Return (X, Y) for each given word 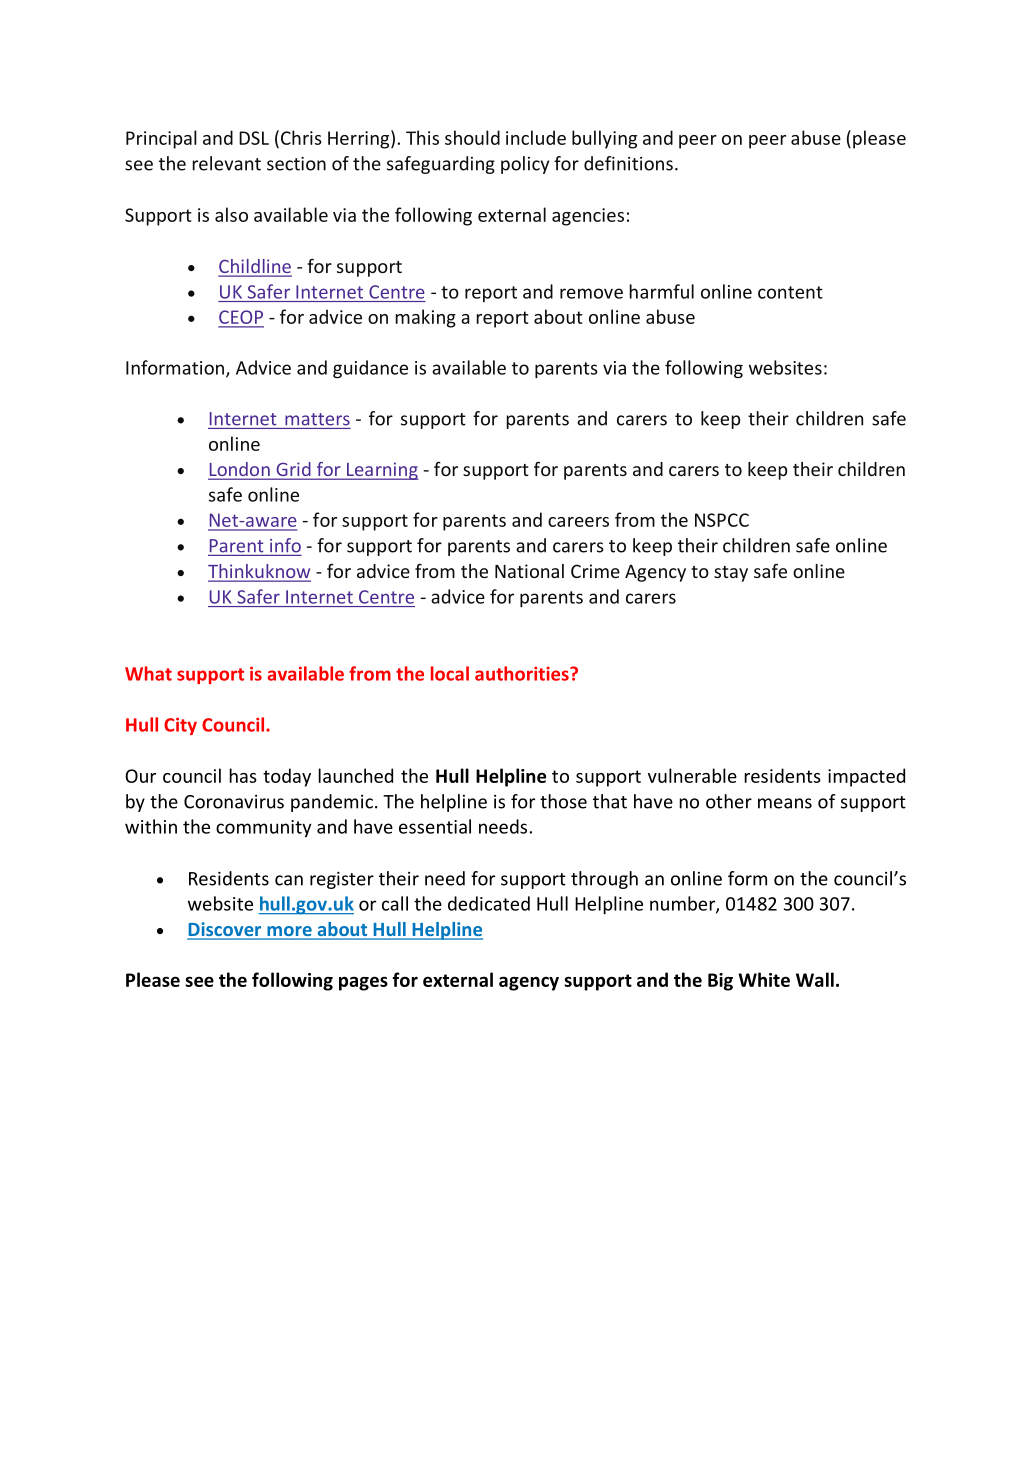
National (529, 571)
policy (525, 165)
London (240, 470)
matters (317, 419)
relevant (226, 163)
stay (731, 574)
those (563, 801)
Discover (225, 930)
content (790, 292)
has (243, 775)
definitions (628, 163)
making (425, 318)
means (785, 803)
